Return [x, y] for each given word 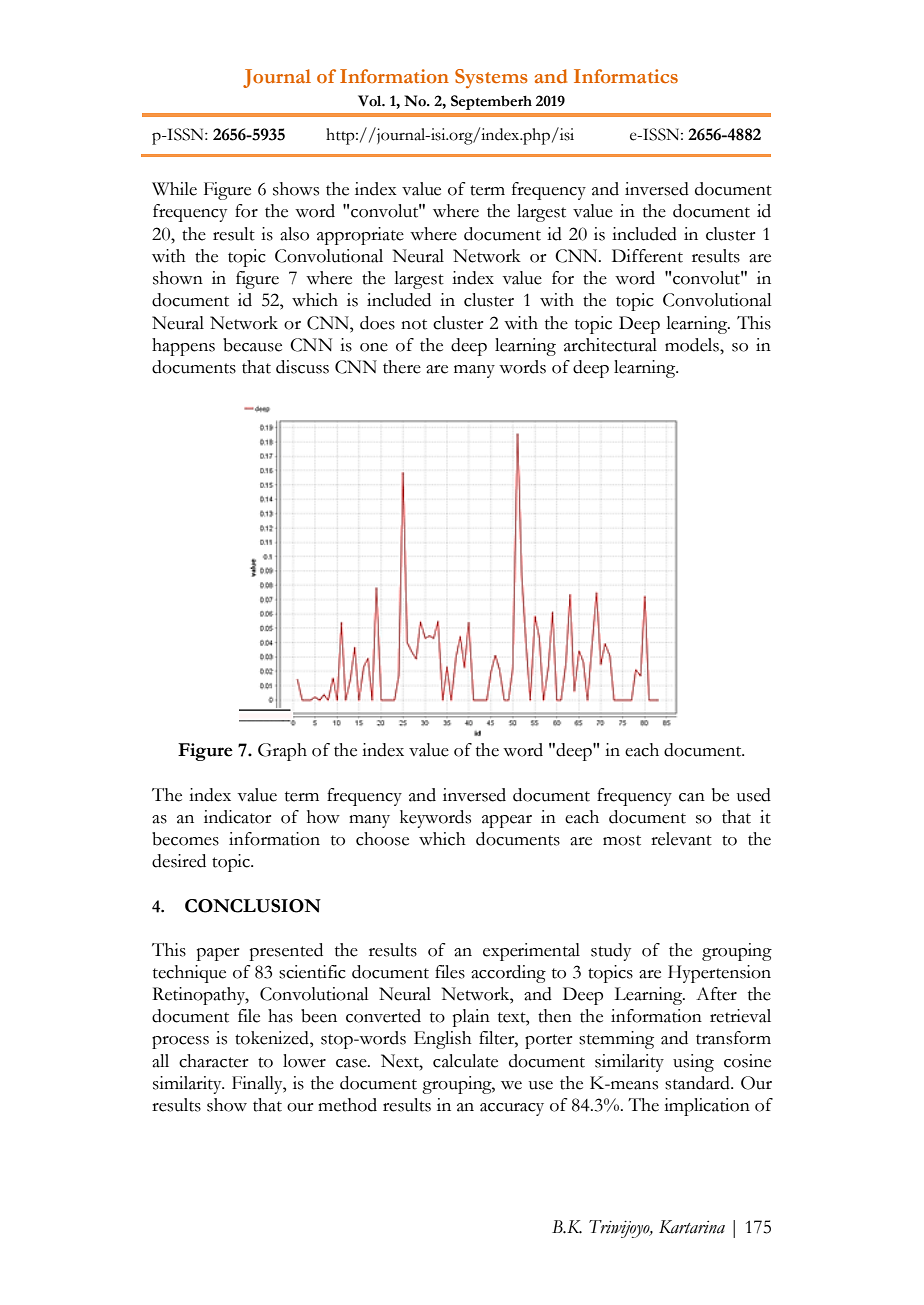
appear [507, 821]
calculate [465, 1061]
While [174, 189]
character [213, 1061]
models [693, 345]
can [692, 797]
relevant [681, 839]
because [252, 345]
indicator [237, 817]
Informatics [626, 76]
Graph [282, 752]
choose [382, 839]
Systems [491, 79]
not [414, 324]
